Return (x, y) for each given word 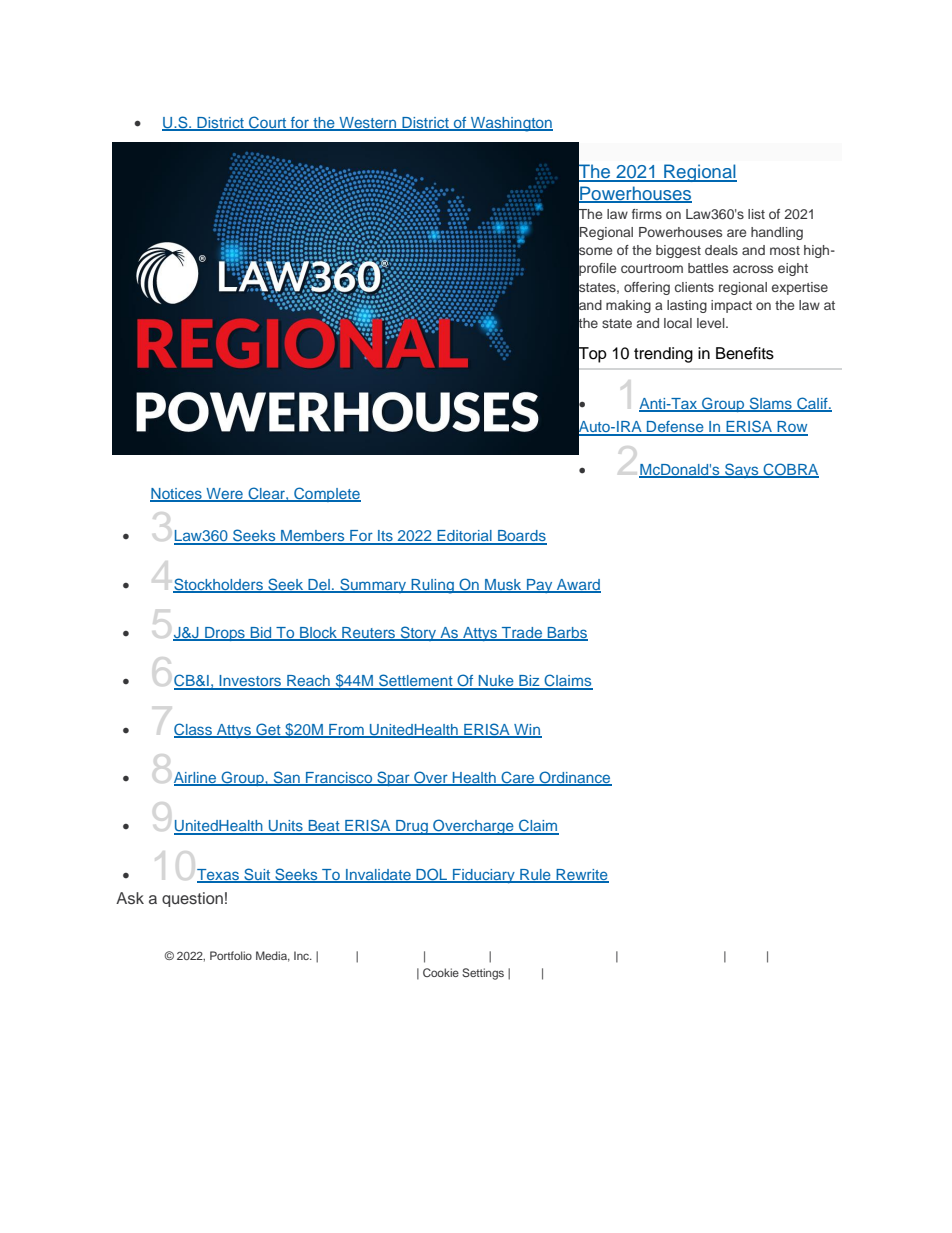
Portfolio (231, 955)
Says (742, 470)
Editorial (464, 537)
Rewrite (581, 875)
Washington (511, 124)
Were (224, 494)
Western (368, 124)
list (756, 214)
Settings (483, 974)
